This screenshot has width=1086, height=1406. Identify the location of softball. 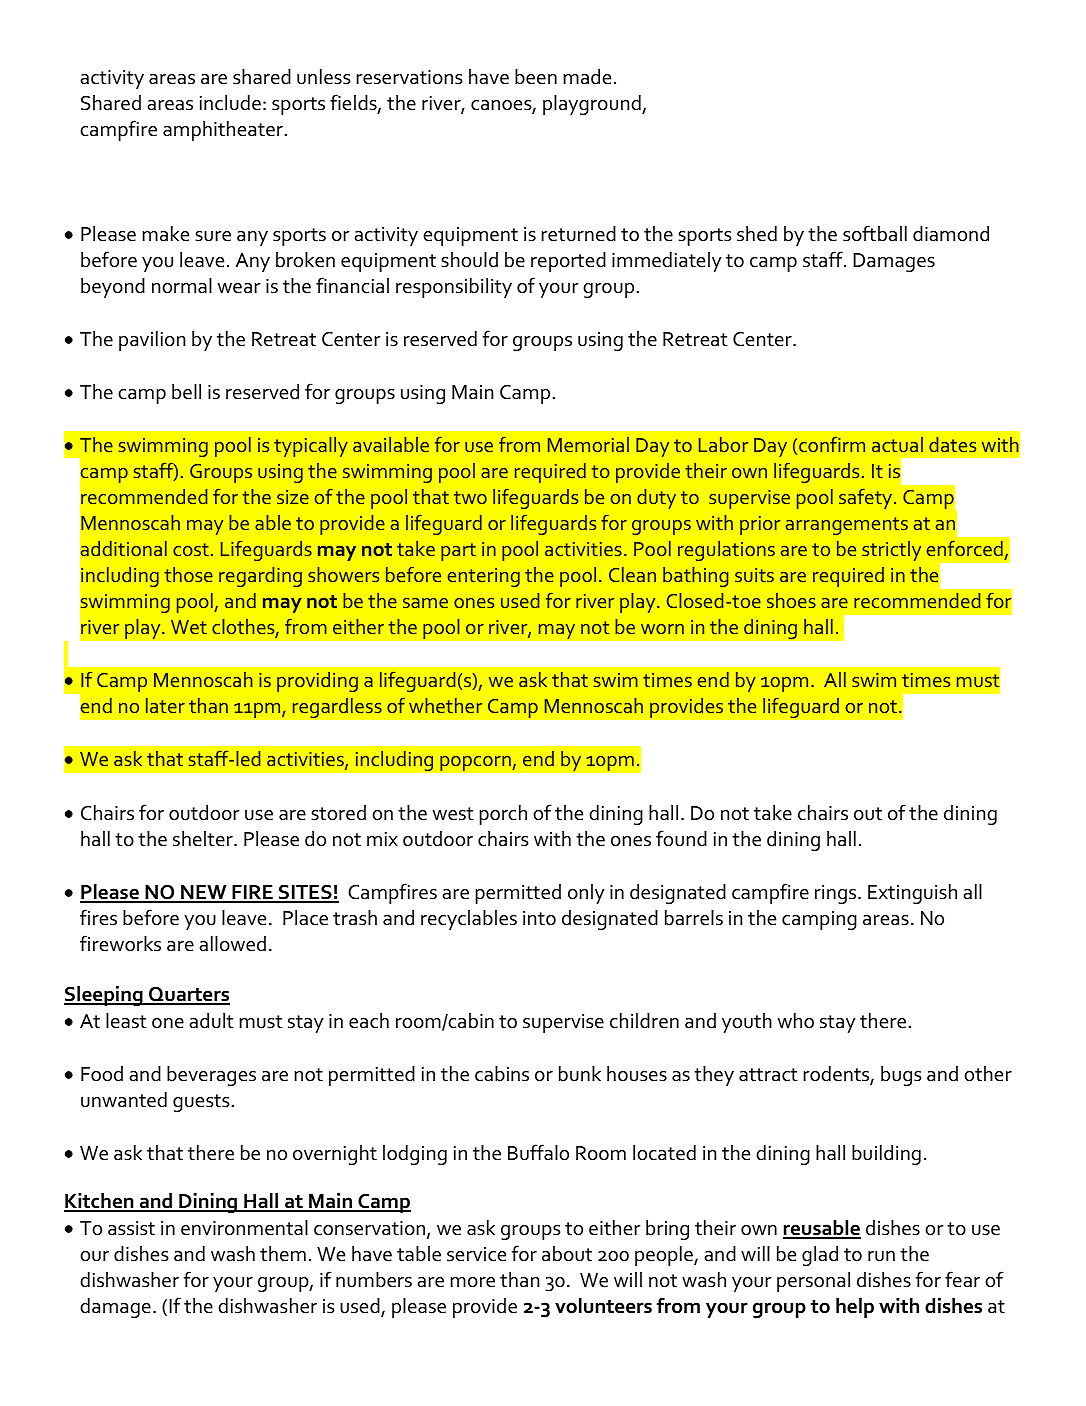
(875, 233).
